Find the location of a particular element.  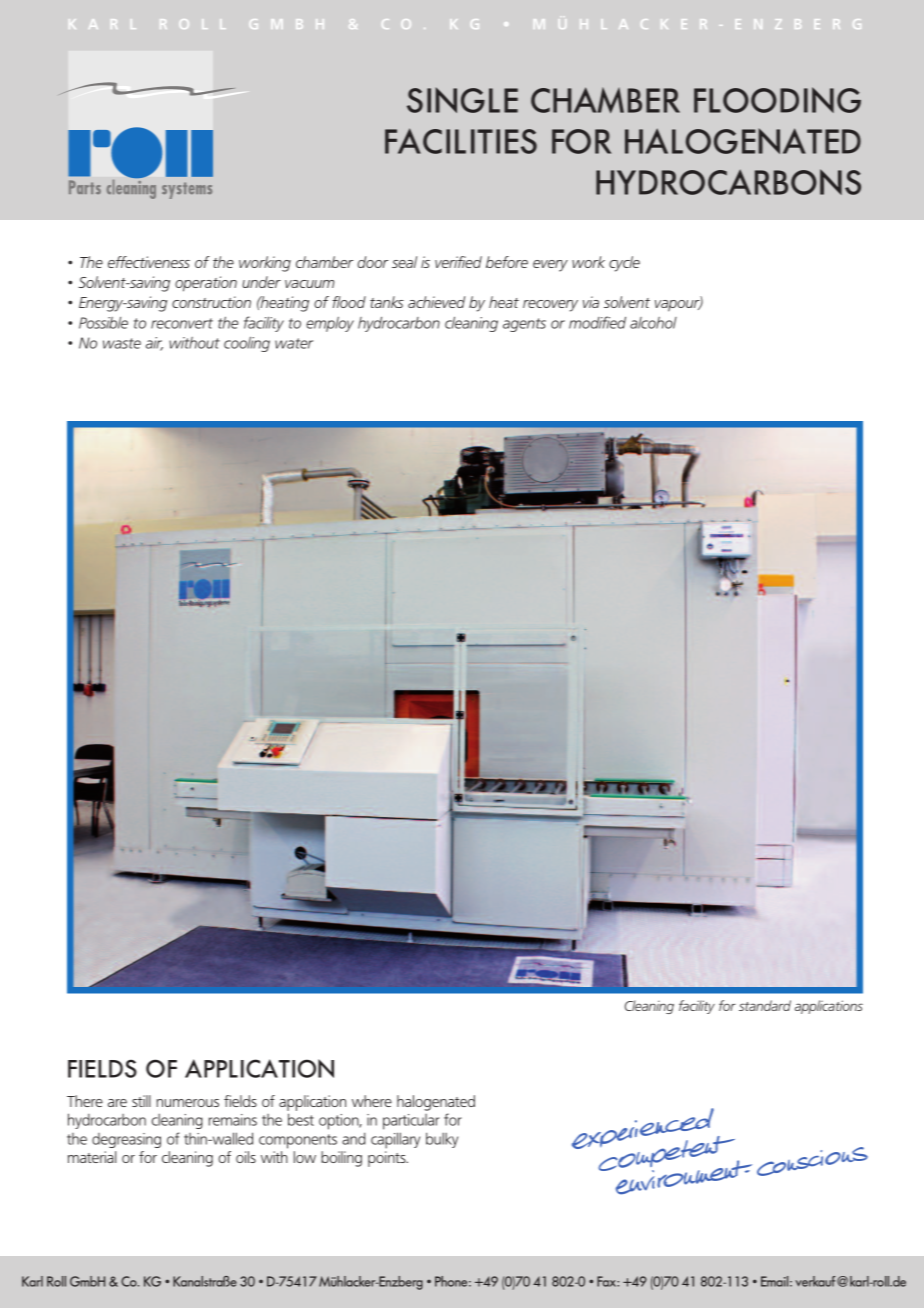

particular is located at coordinates (411, 1122).
